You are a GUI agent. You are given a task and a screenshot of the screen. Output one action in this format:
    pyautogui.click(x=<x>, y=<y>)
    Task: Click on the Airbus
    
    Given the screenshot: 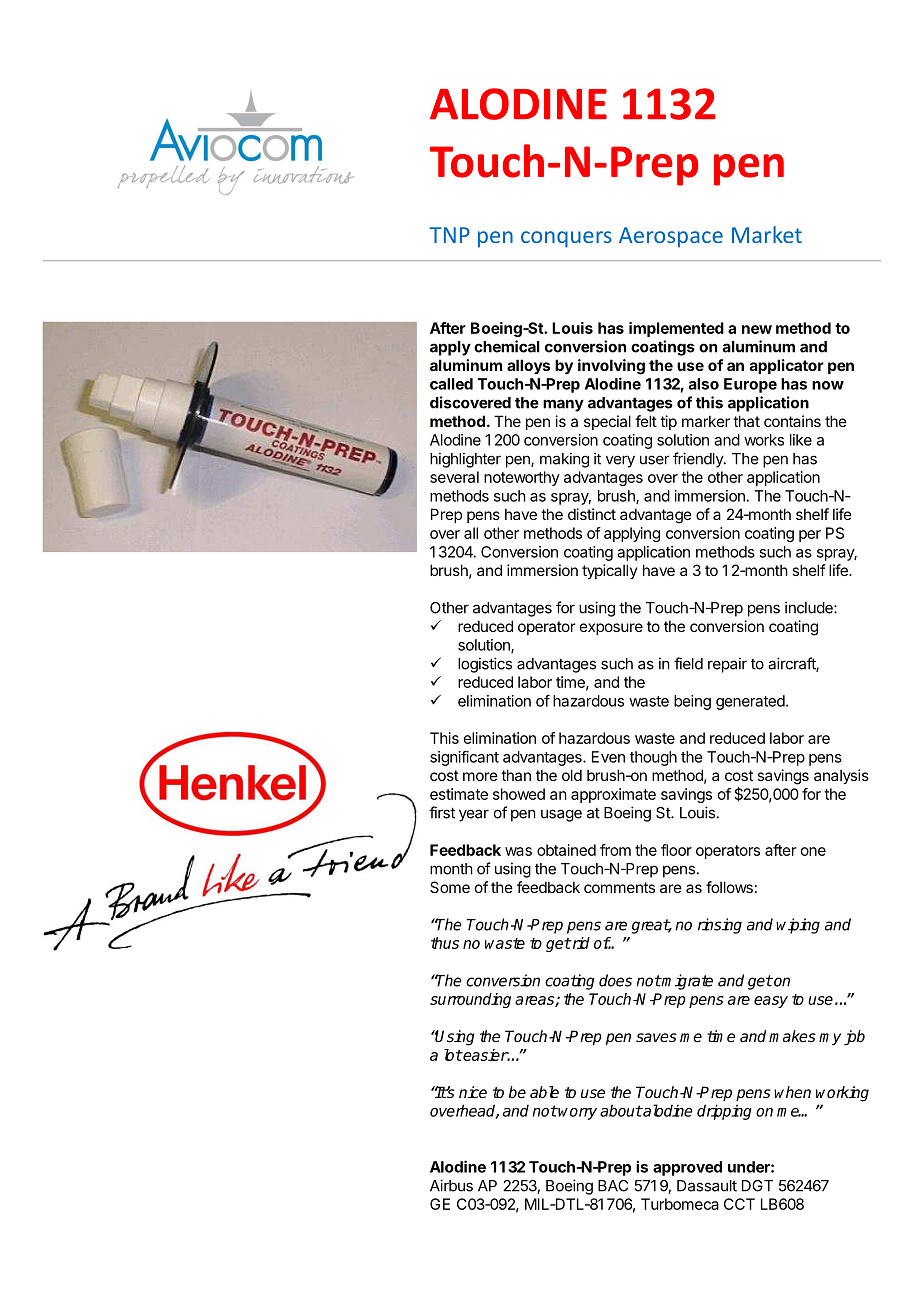 What is the action you would take?
    pyautogui.click(x=451, y=1185)
